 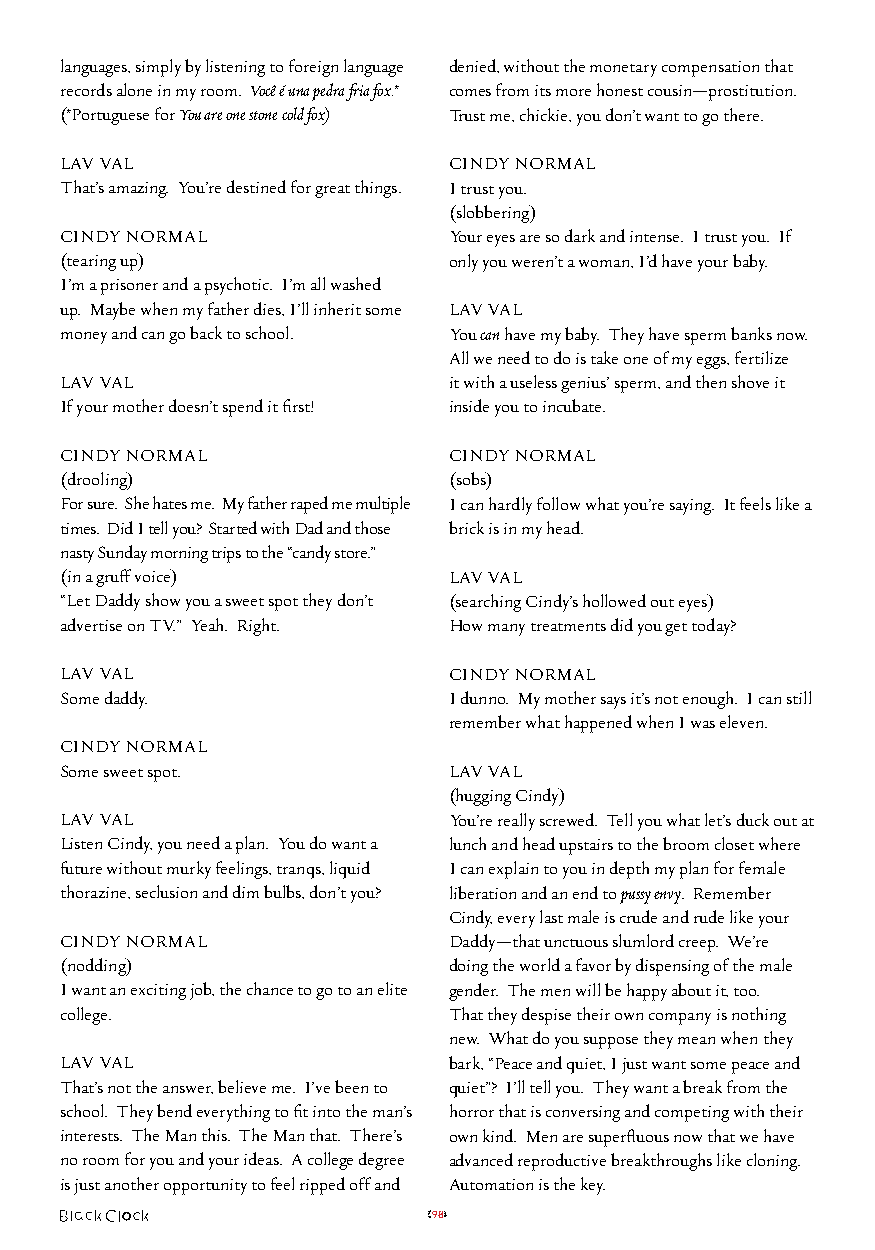 I want to click on get, so click(x=676, y=629).
